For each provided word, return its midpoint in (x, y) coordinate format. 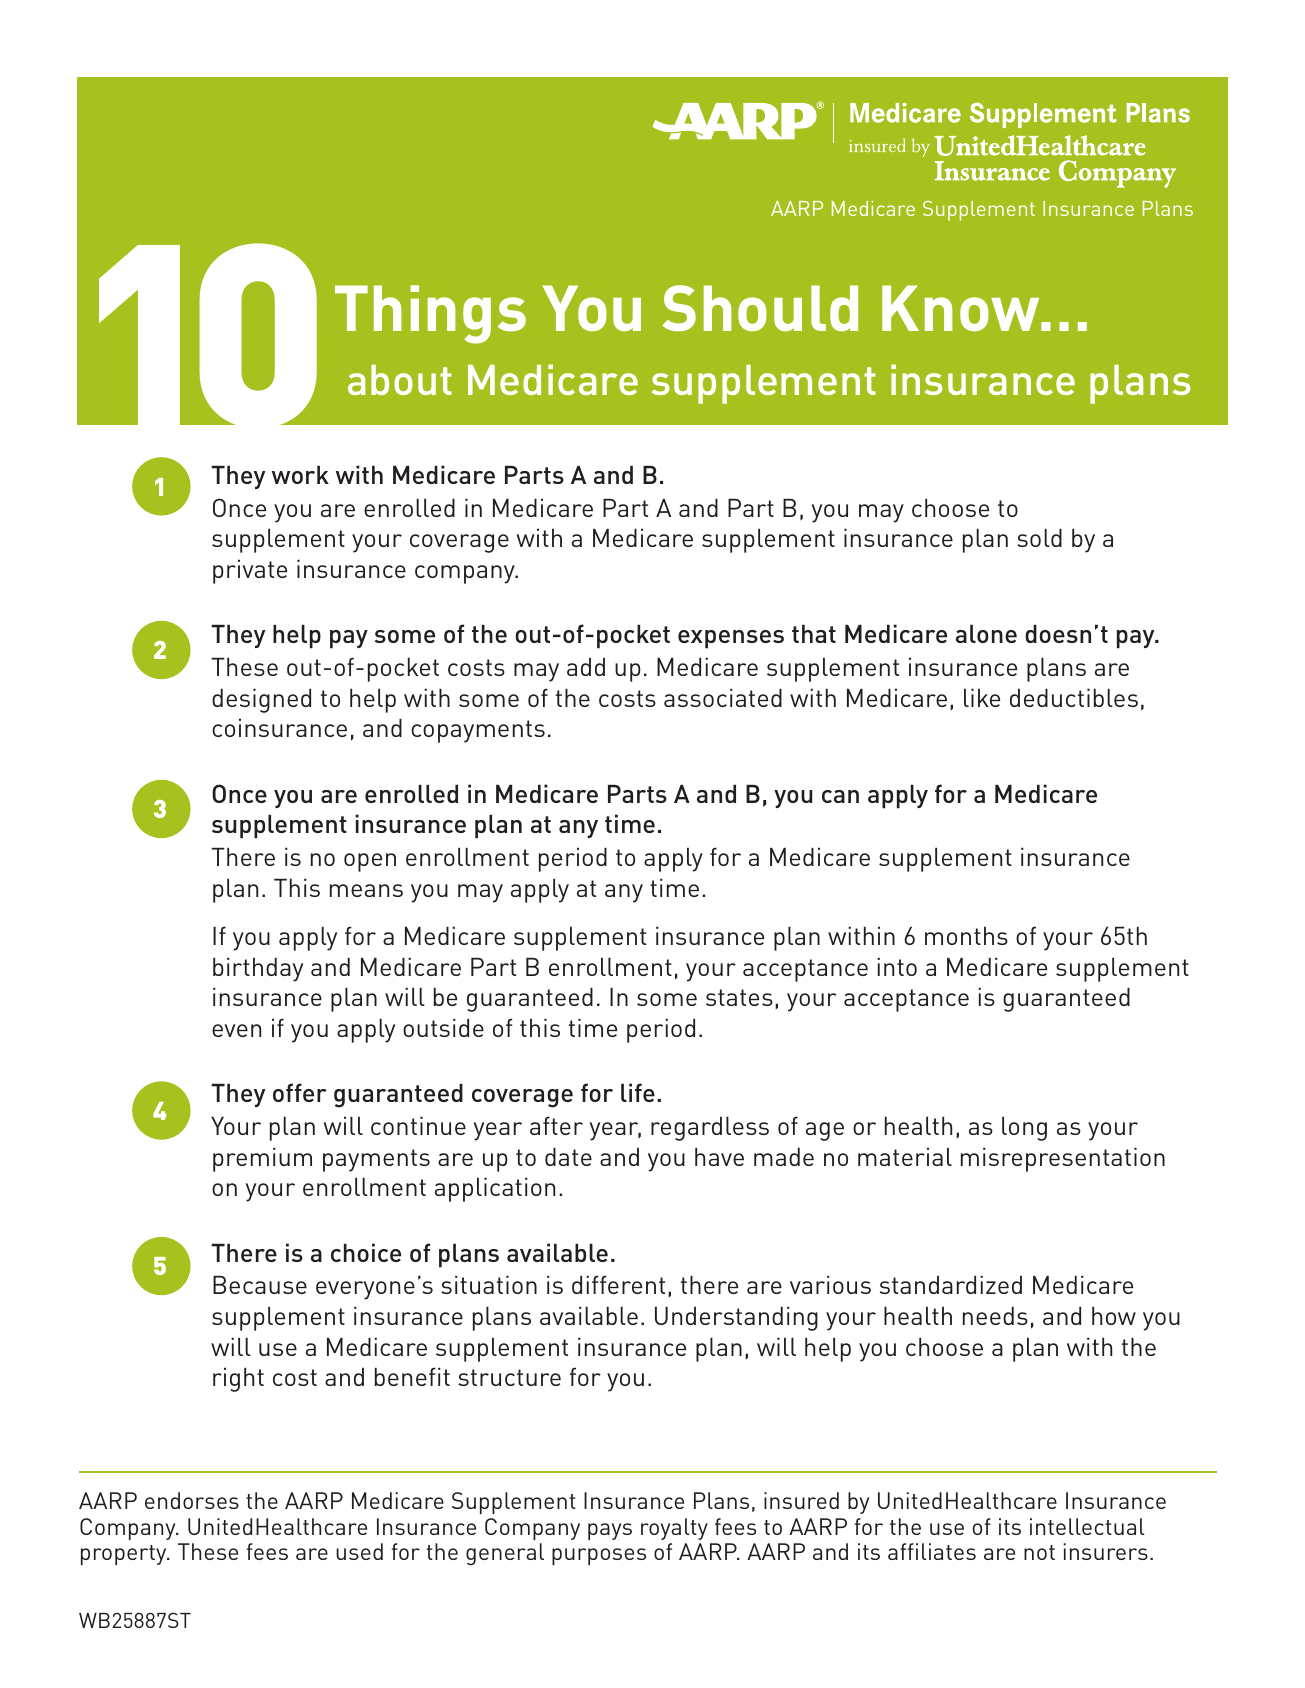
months (966, 936)
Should (760, 308)
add (586, 667)
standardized (951, 1284)
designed (261, 700)
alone (986, 634)
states (739, 997)
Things (430, 314)
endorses (192, 1500)
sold (1039, 538)
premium (262, 1159)
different (618, 1284)
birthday (258, 969)
